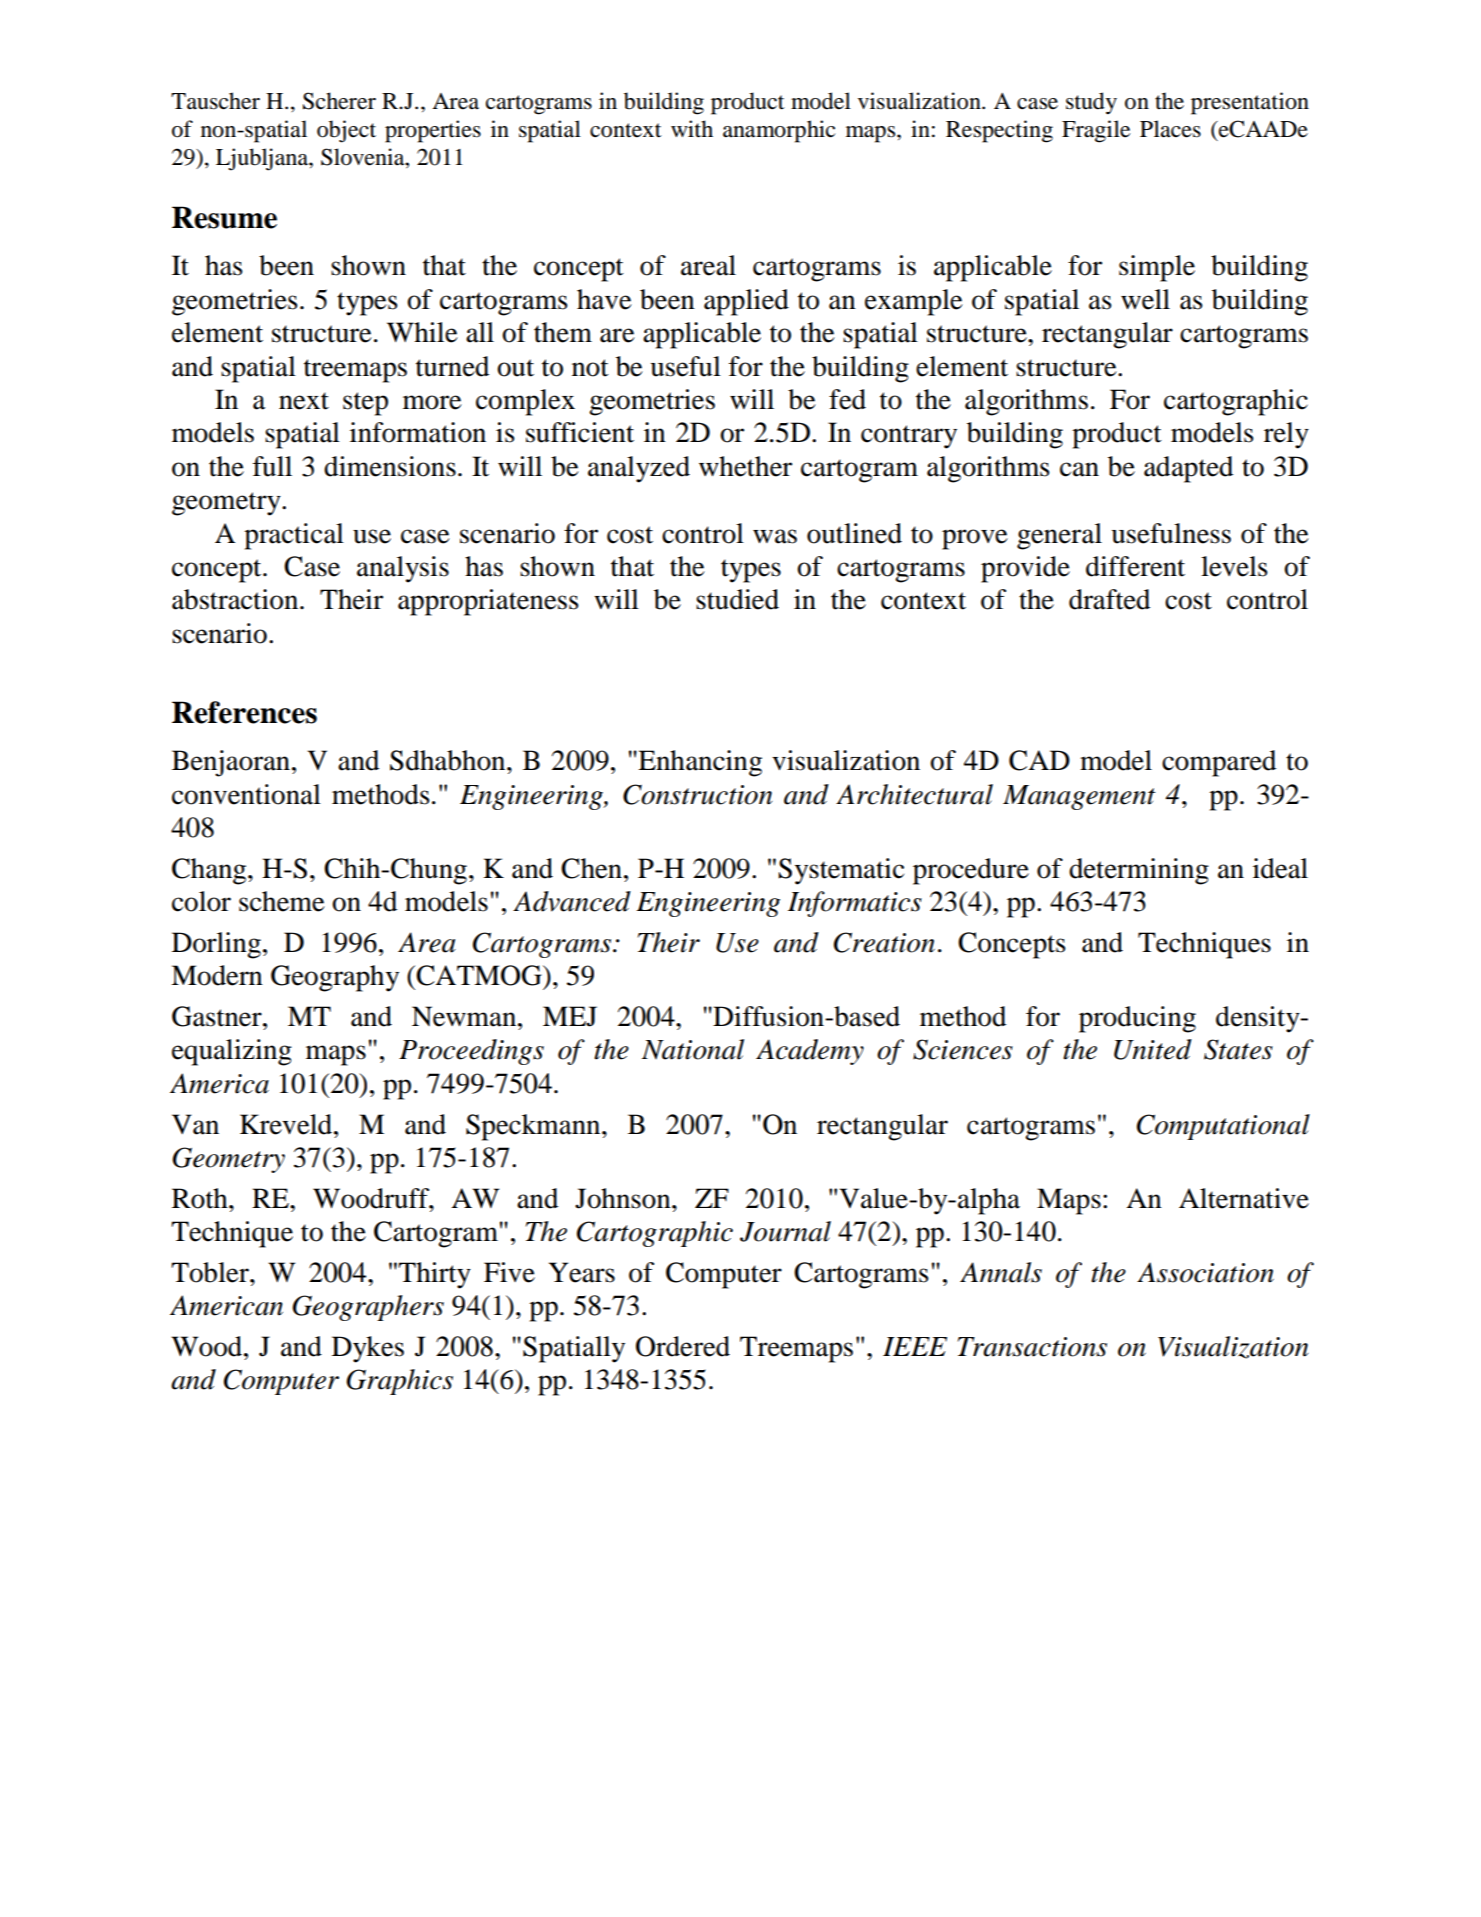  What do you see at coordinates (1139, 871) in the screenshot?
I see `determining` at bounding box center [1139, 871].
